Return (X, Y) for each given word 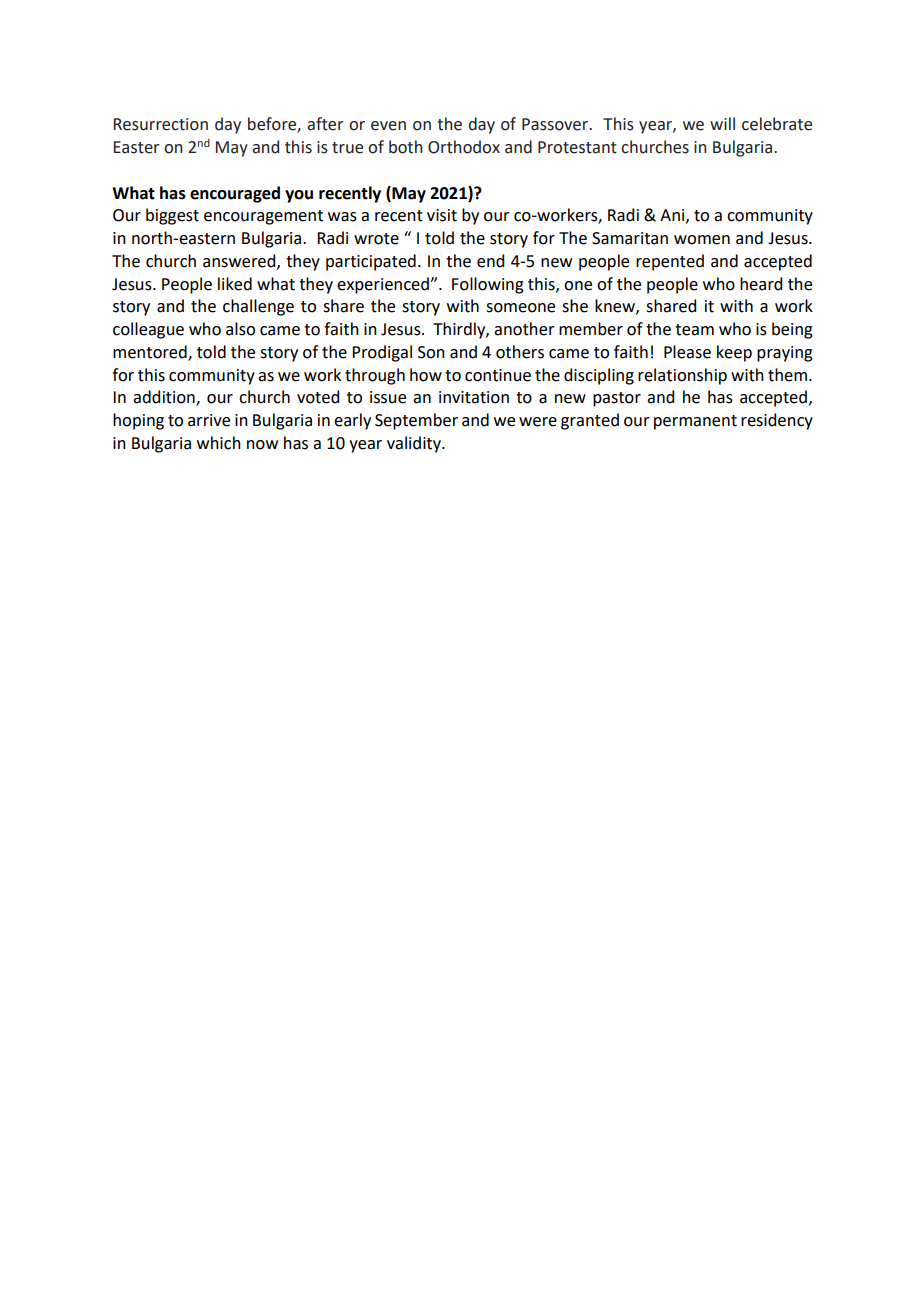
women (702, 240)
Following (488, 285)
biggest (172, 216)
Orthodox (464, 147)
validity (415, 444)
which (219, 443)
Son (431, 352)
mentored (151, 353)
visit (442, 215)
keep (734, 353)
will (722, 123)
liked (235, 284)
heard (761, 284)
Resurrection (161, 124)
